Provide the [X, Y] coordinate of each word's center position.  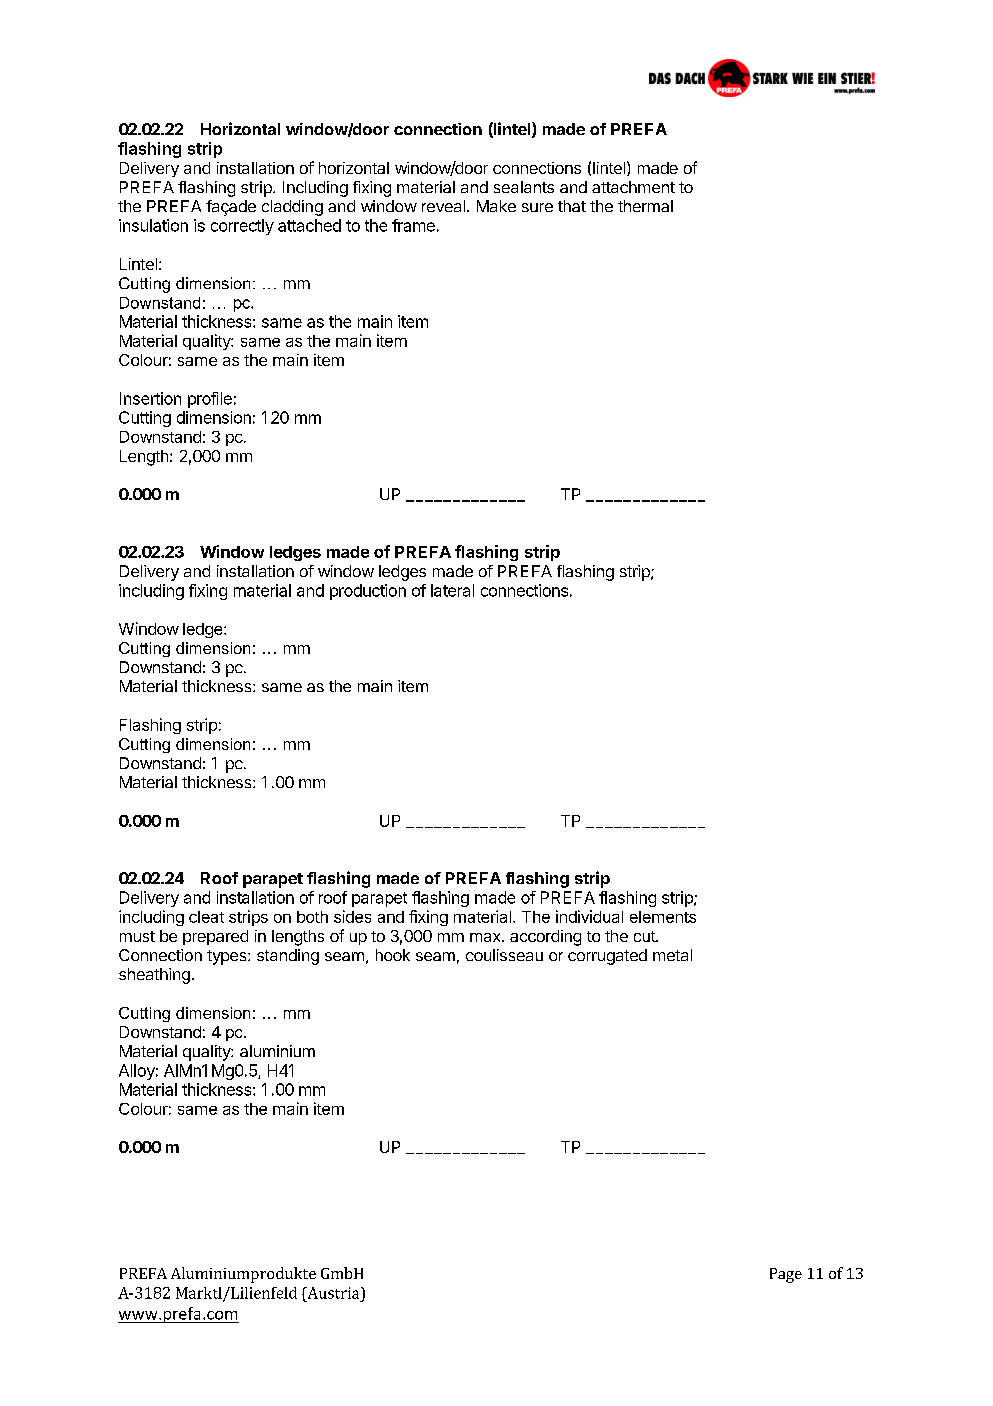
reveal [443, 206]
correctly [242, 227]
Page [786, 1275]
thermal [645, 206]
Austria [333, 1293]
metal [672, 955]
